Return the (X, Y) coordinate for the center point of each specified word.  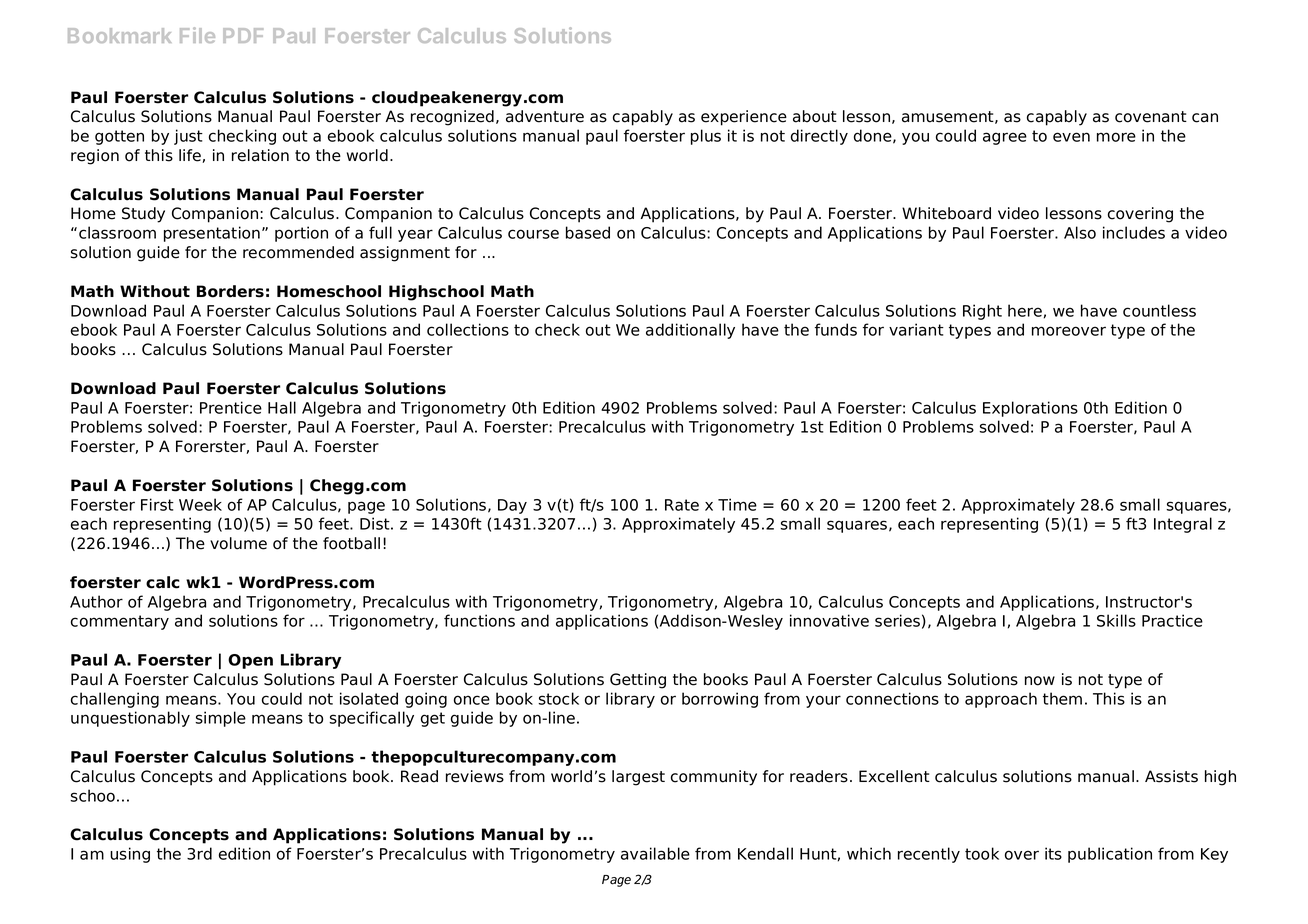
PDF (243, 35)
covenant (1151, 117)
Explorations (1030, 409)
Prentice (231, 407)
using (130, 855)
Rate (682, 505)
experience (744, 118)
